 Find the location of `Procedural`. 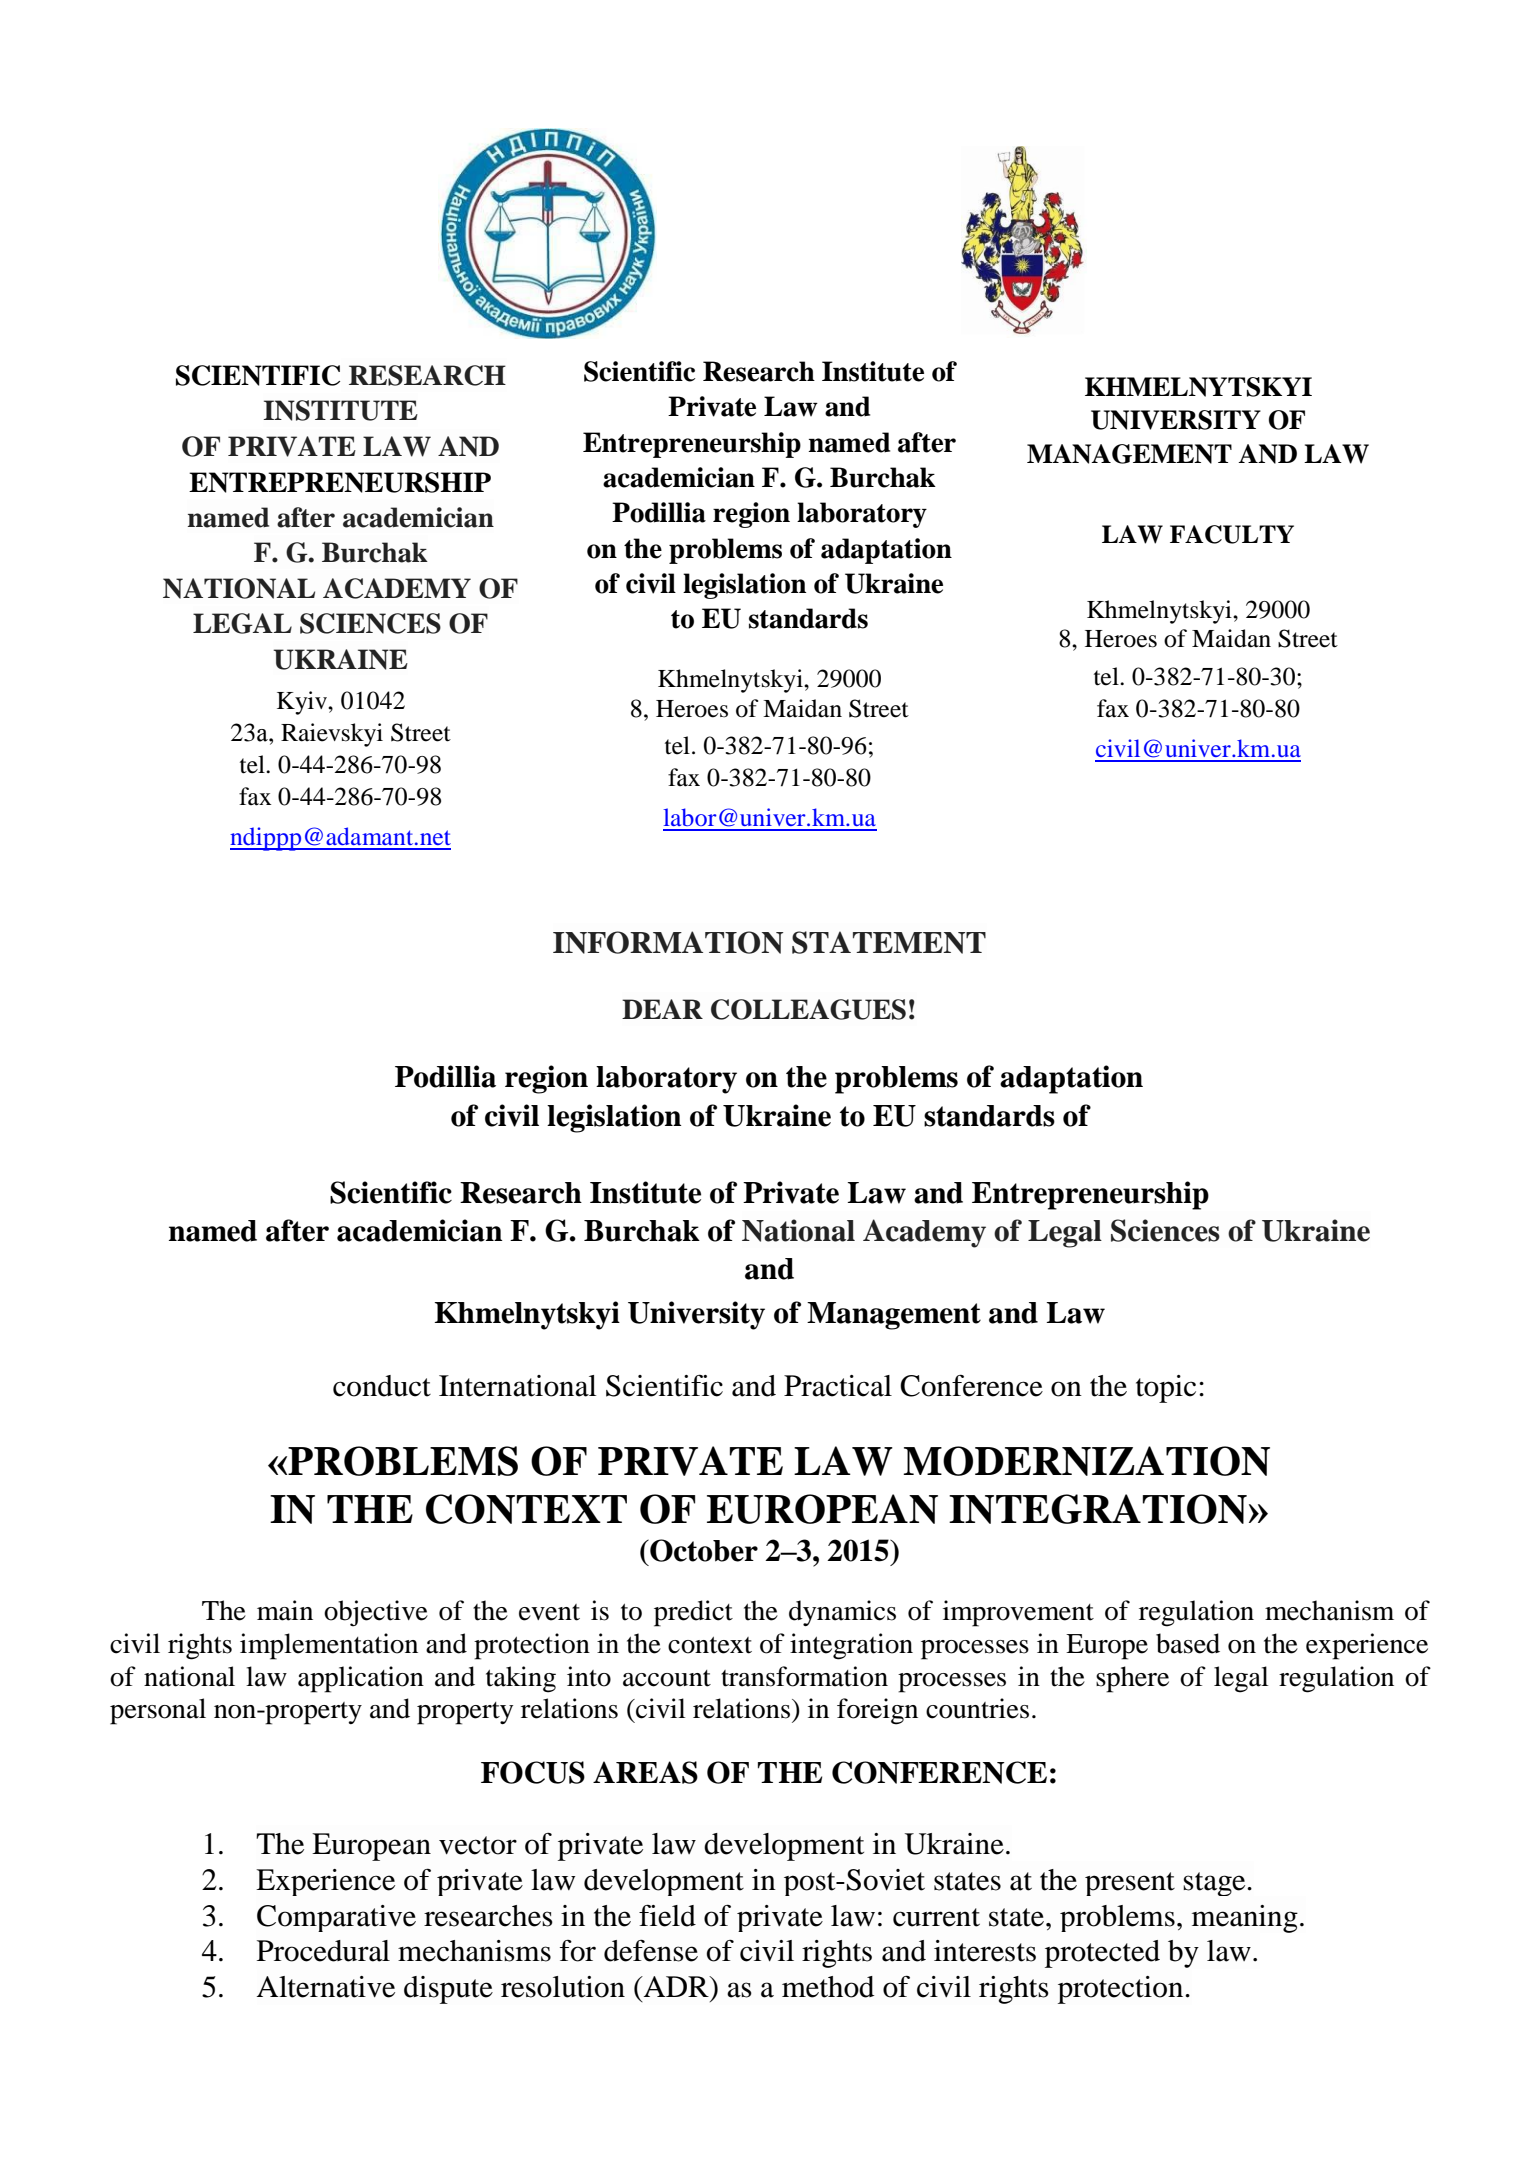

Procedural is located at coordinates (323, 1951).
